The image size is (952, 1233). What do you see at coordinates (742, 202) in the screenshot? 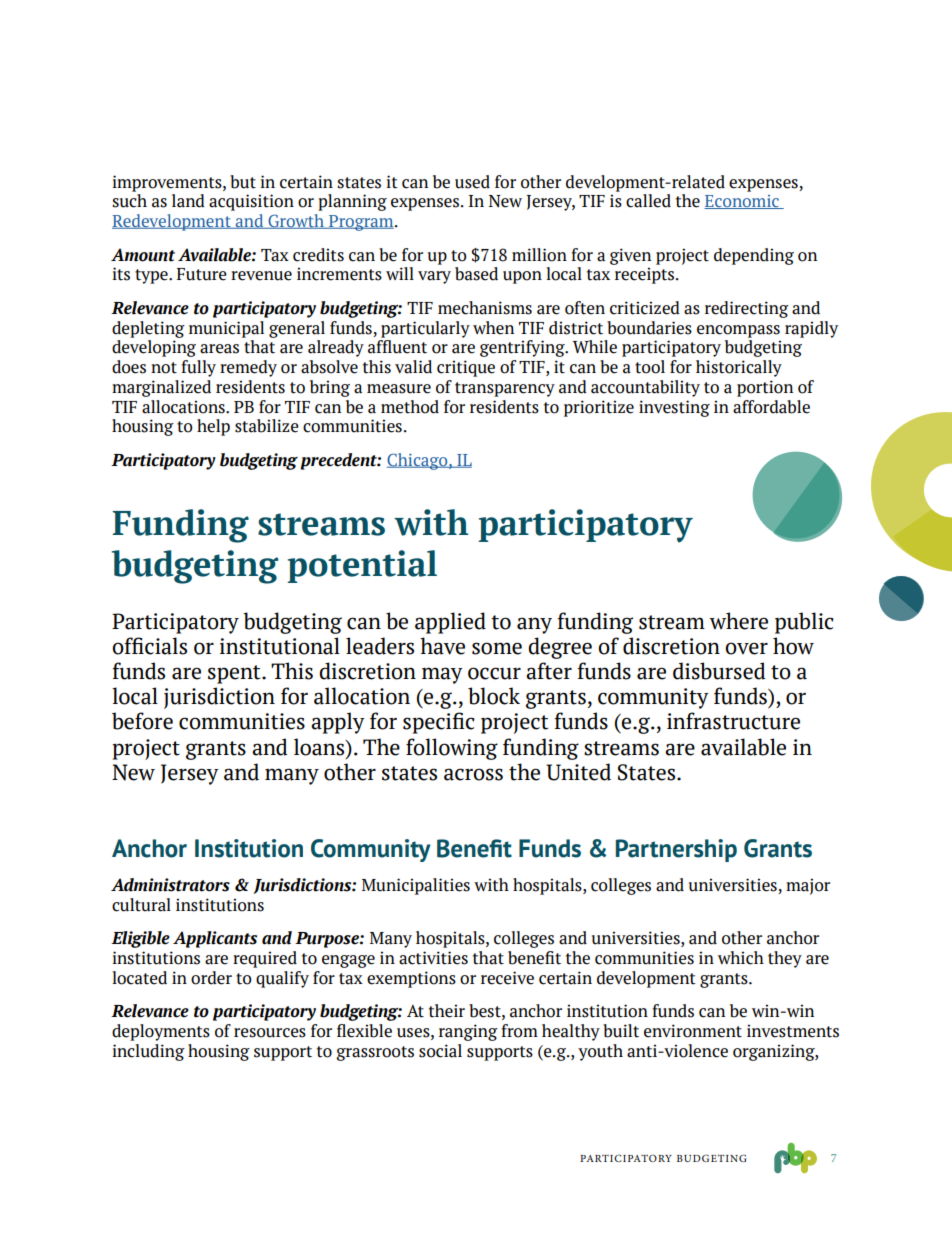
I see `Economic` at bounding box center [742, 202].
